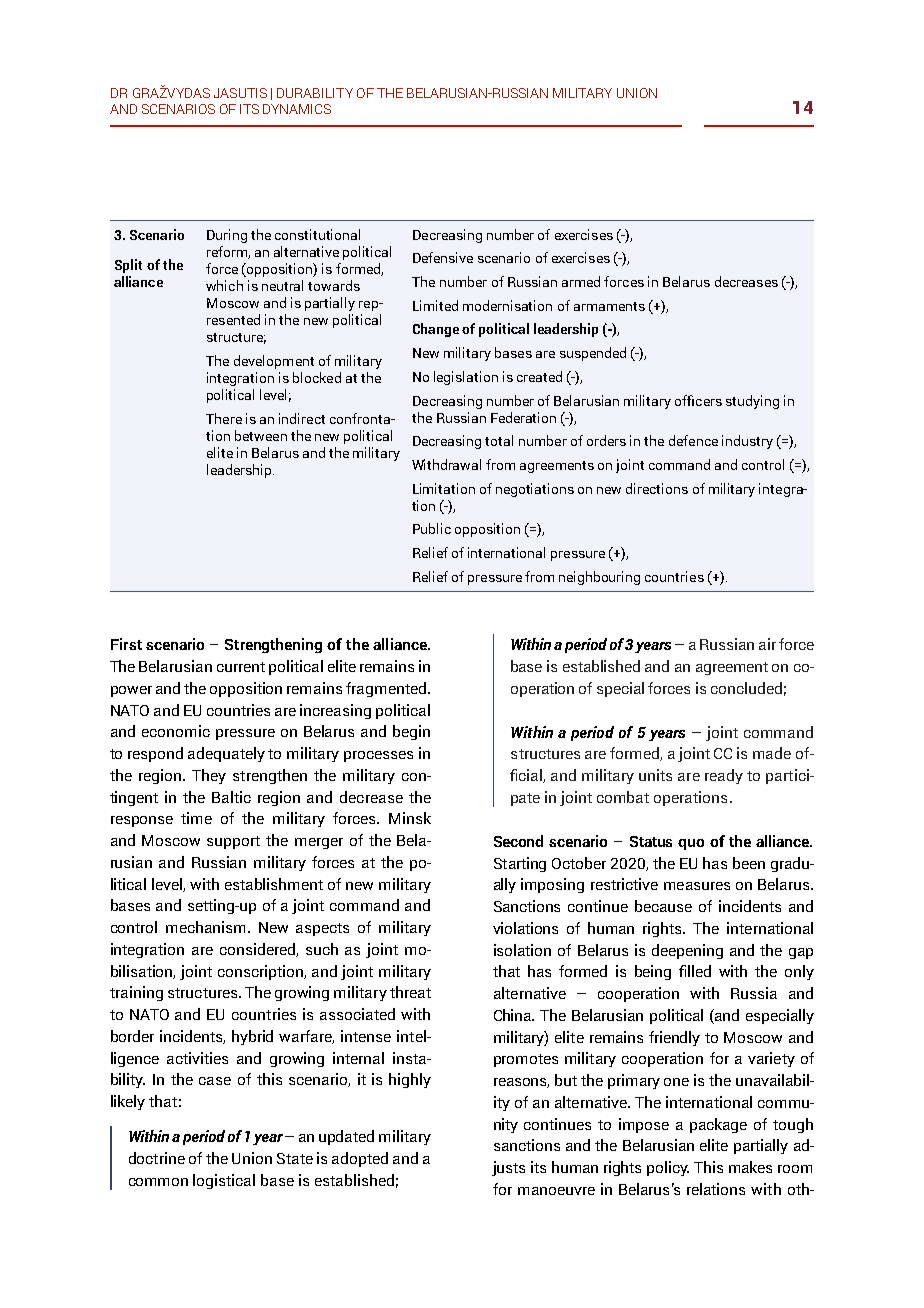  Describe the element at coordinates (297, 109) in the screenshot. I see `DYNAMICS` at that location.
